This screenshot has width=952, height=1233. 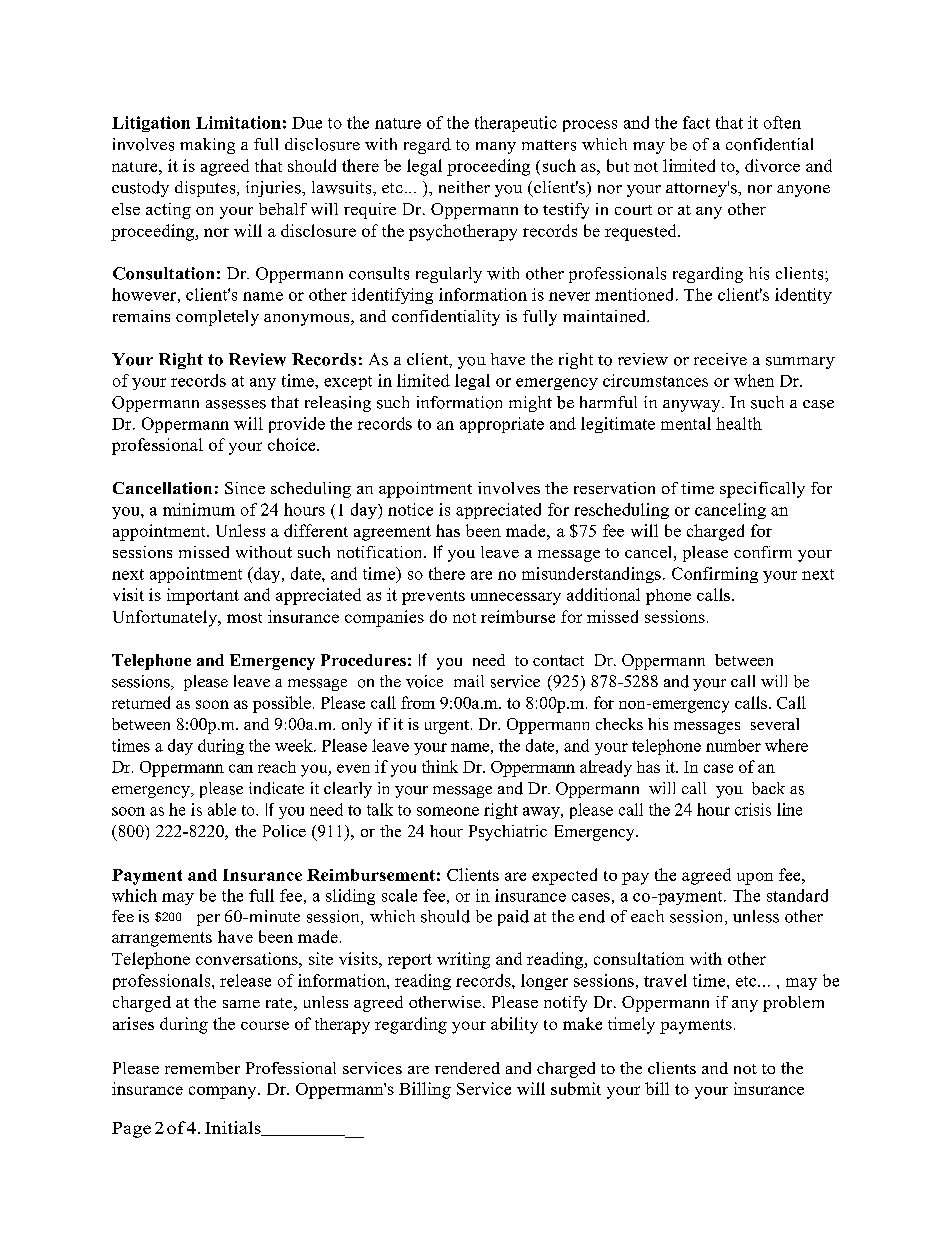 I want to click on rendered, so click(x=467, y=1068).
